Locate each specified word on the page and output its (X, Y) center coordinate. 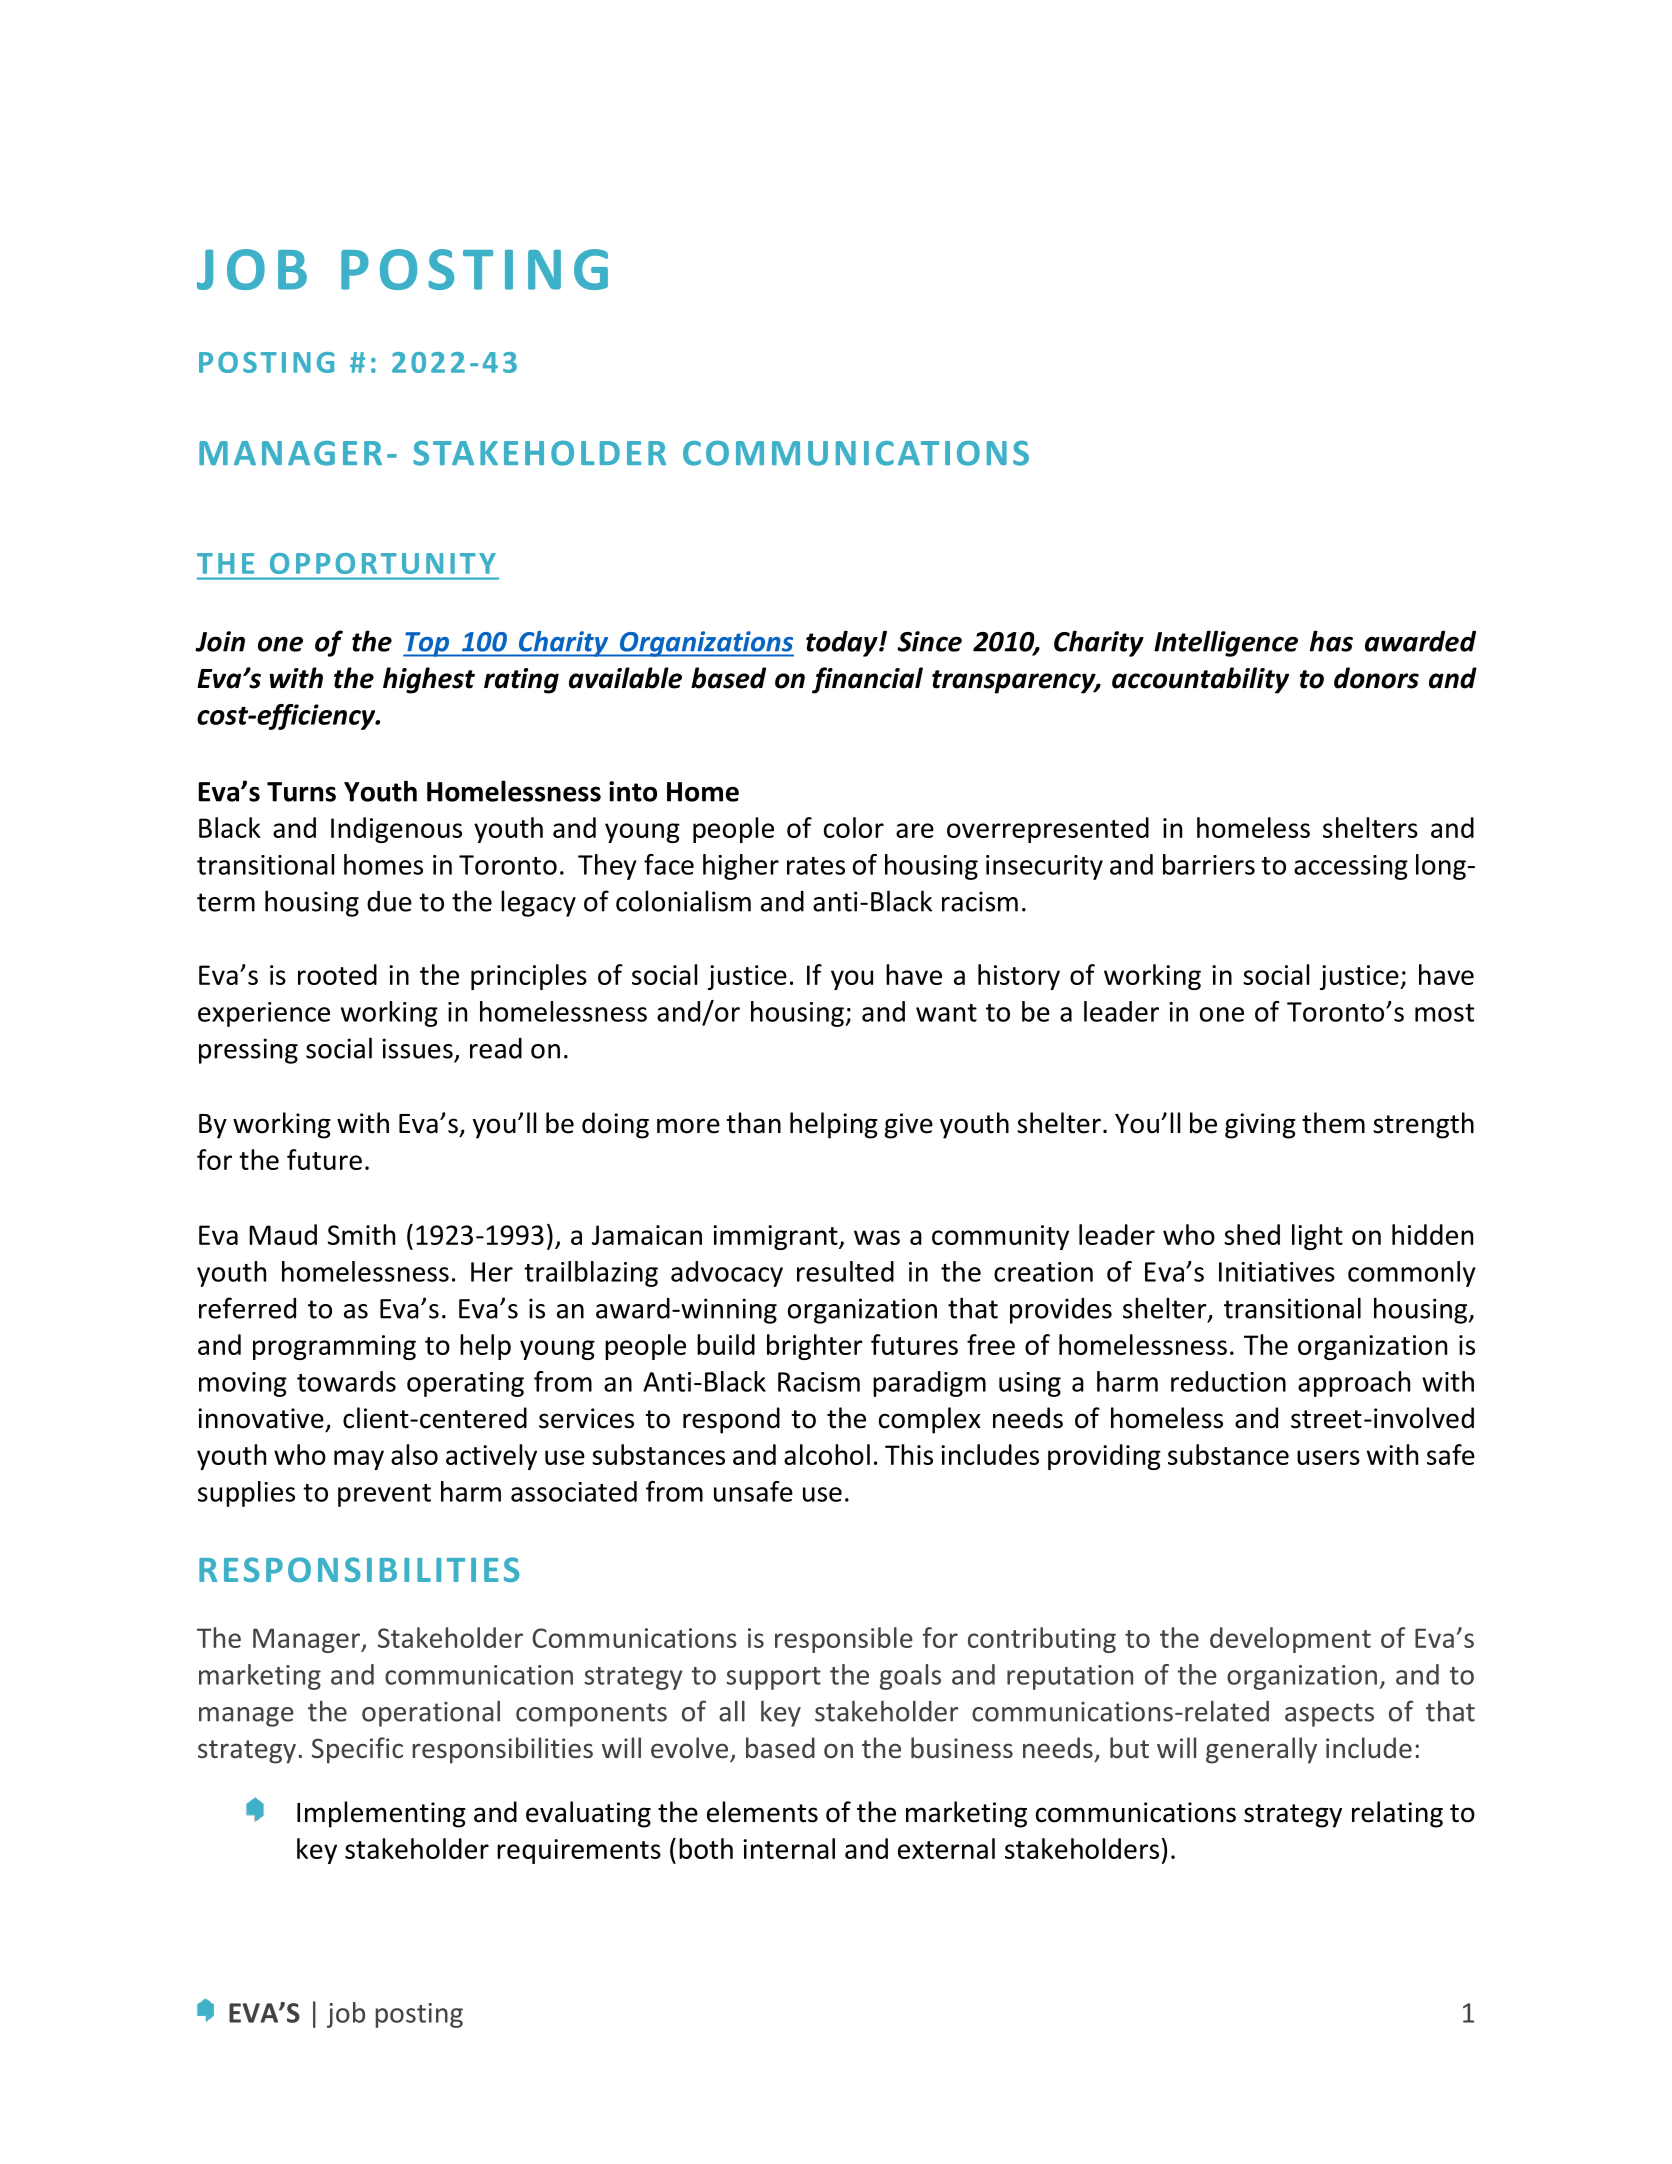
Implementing (381, 1814)
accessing (1351, 867)
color (854, 827)
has (1331, 641)
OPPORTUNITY (382, 563)
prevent (384, 1495)
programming (334, 1347)
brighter (815, 1347)
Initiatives (1277, 1272)
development (1290, 1640)
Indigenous (396, 830)
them (1333, 1123)
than (754, 1123)
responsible (844, 1640)
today (843, 643)
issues (417, 1048)
